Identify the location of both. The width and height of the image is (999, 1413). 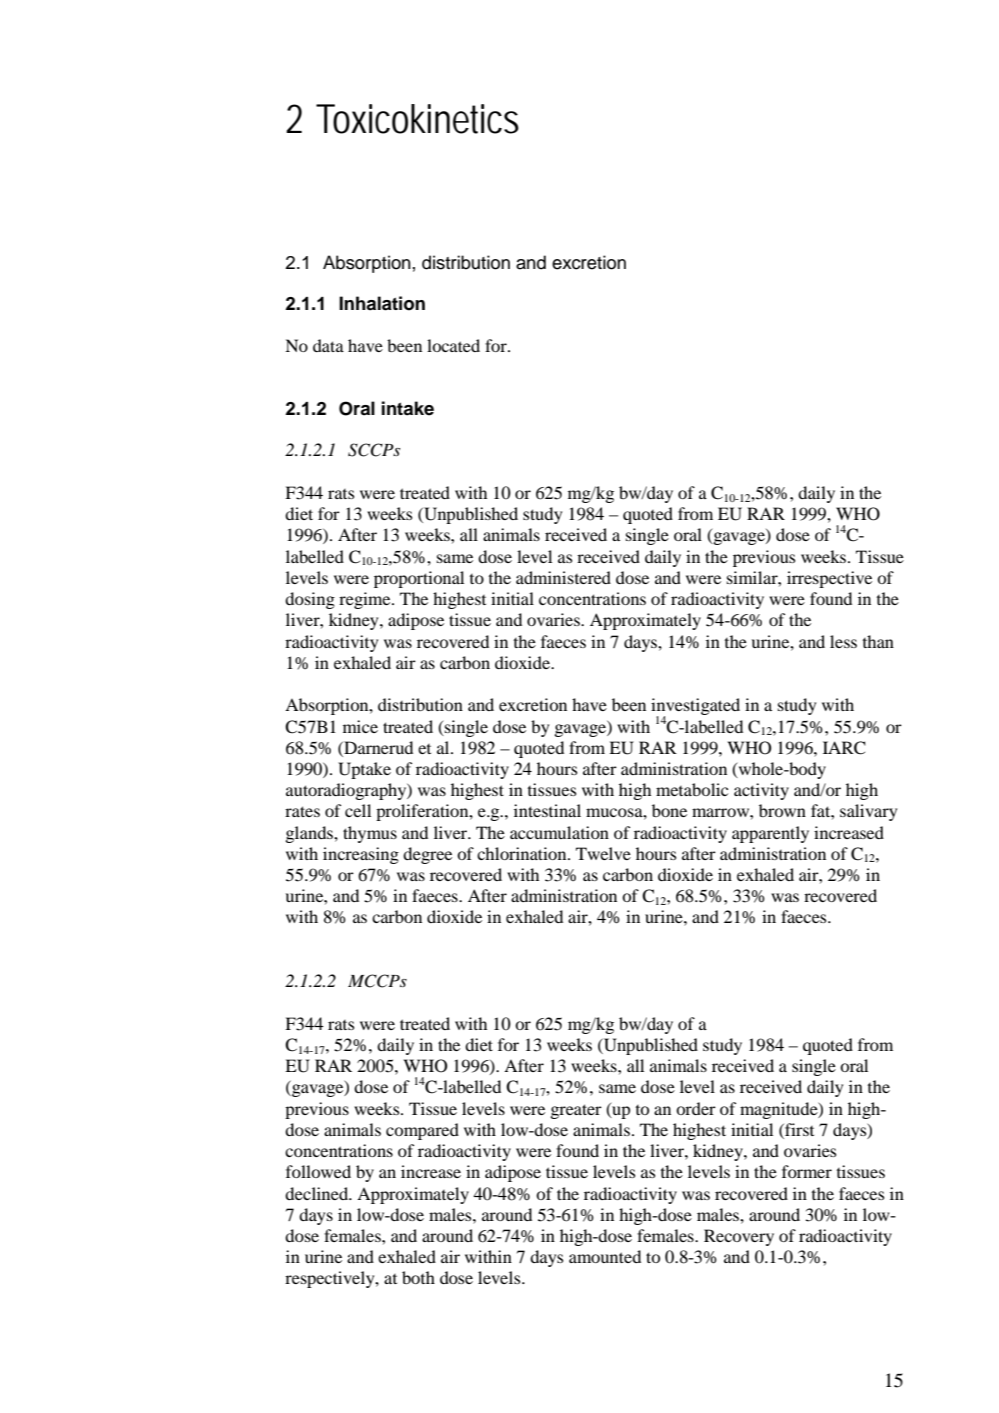
(418, 1277).
